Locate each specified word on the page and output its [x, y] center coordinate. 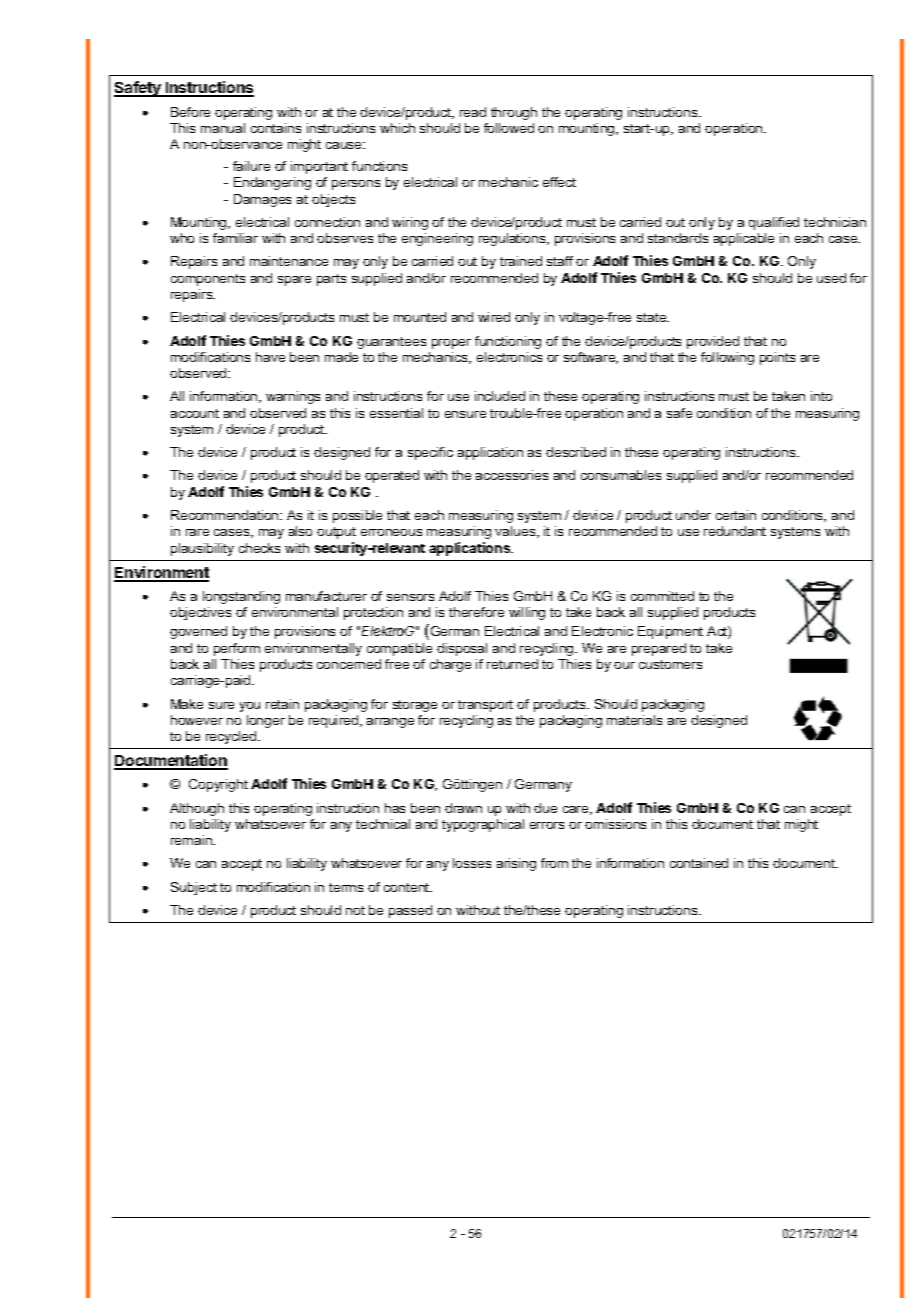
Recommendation [226, 515]
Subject [194, 888]
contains [276, 128]
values [516, 532]
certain [736, 515]
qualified [774, 223]
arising [516, 864]
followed [509, 128]
